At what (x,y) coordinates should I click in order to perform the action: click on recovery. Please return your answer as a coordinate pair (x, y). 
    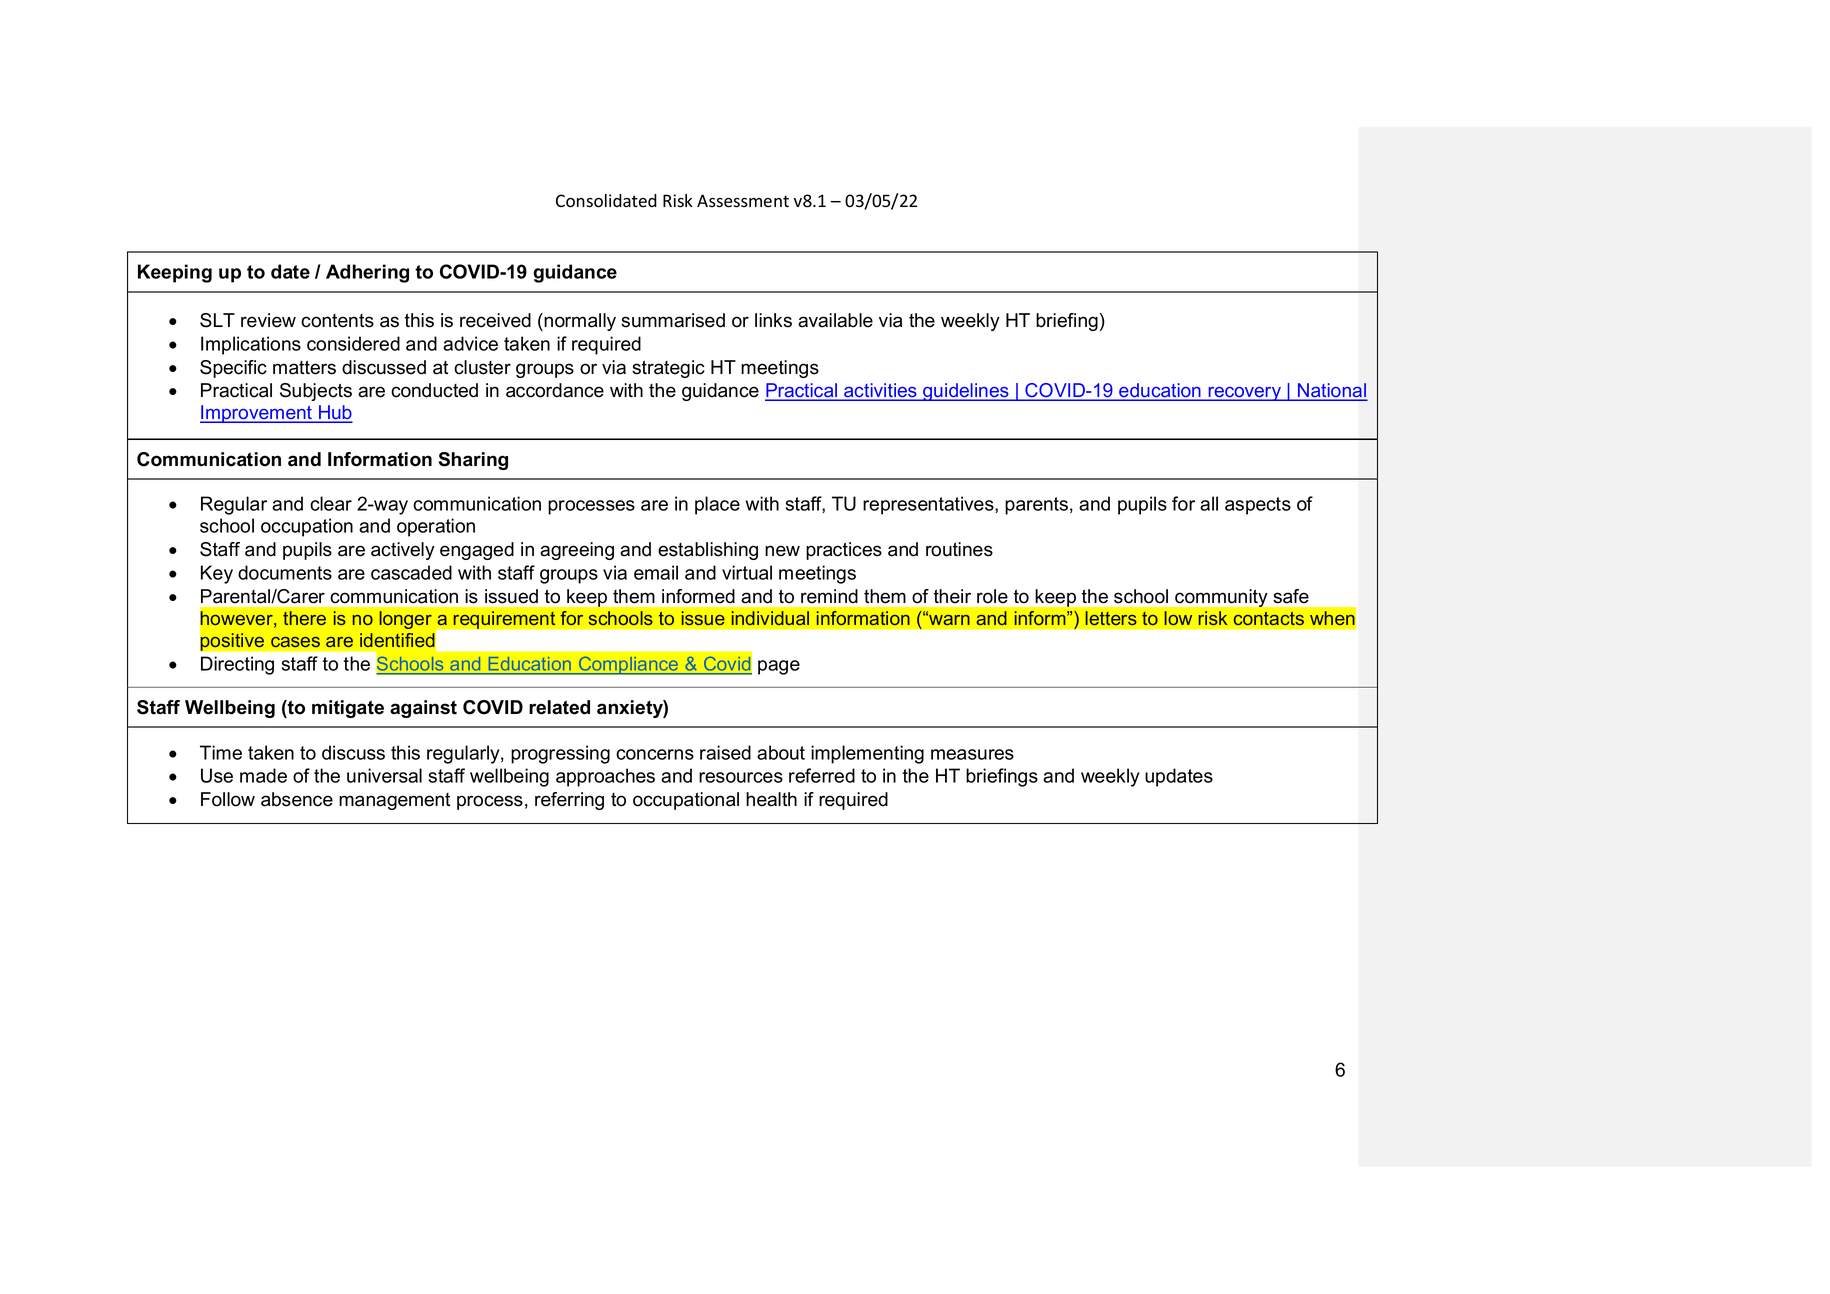
    Looking at the image, I should click on (1244, 394).
